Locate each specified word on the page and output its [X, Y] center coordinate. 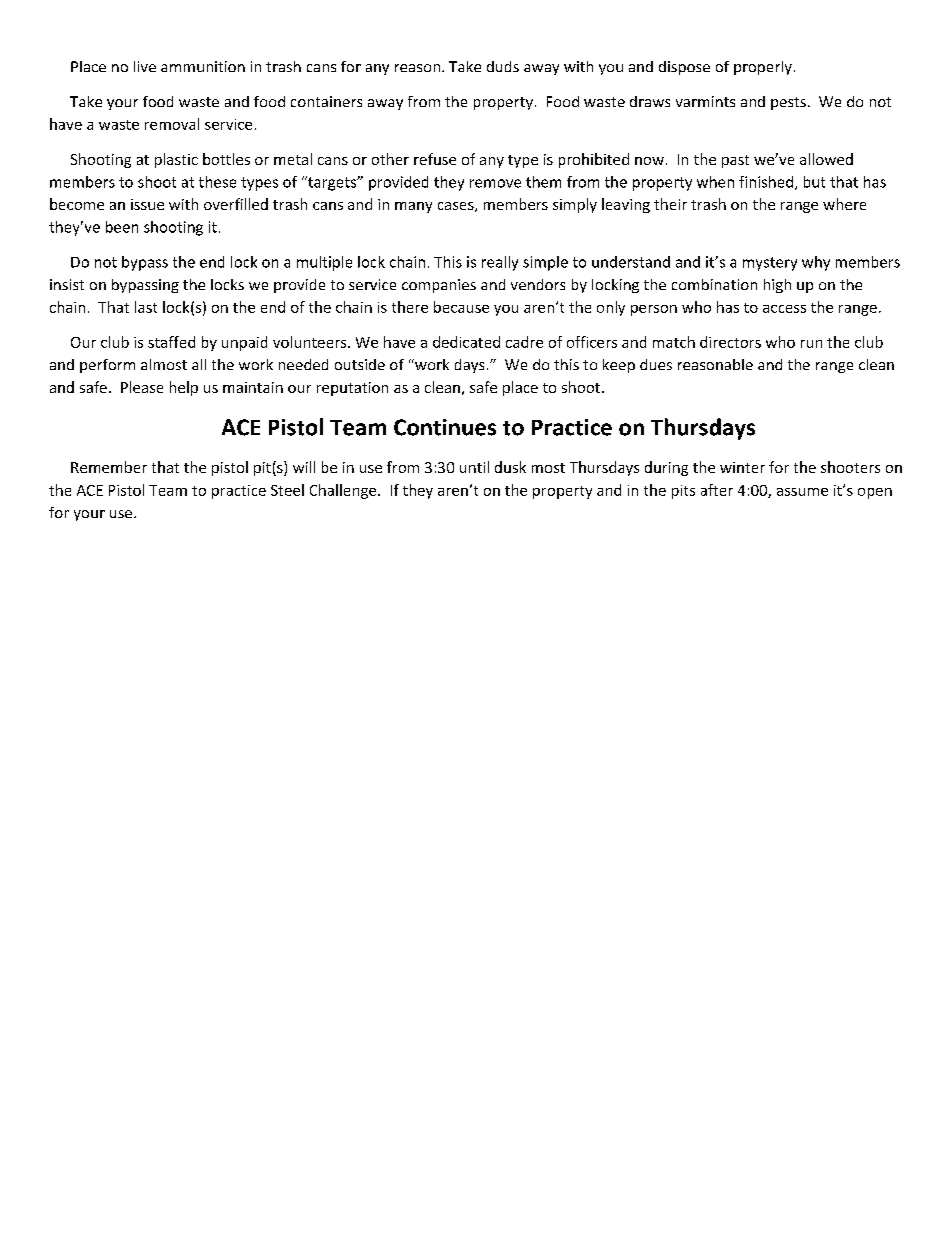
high [777, 286]
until [474, 467]
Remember [109, 467]
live [145, 66]
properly [763, 68]
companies [439, 286]
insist [67, 284]
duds [503, 66]
